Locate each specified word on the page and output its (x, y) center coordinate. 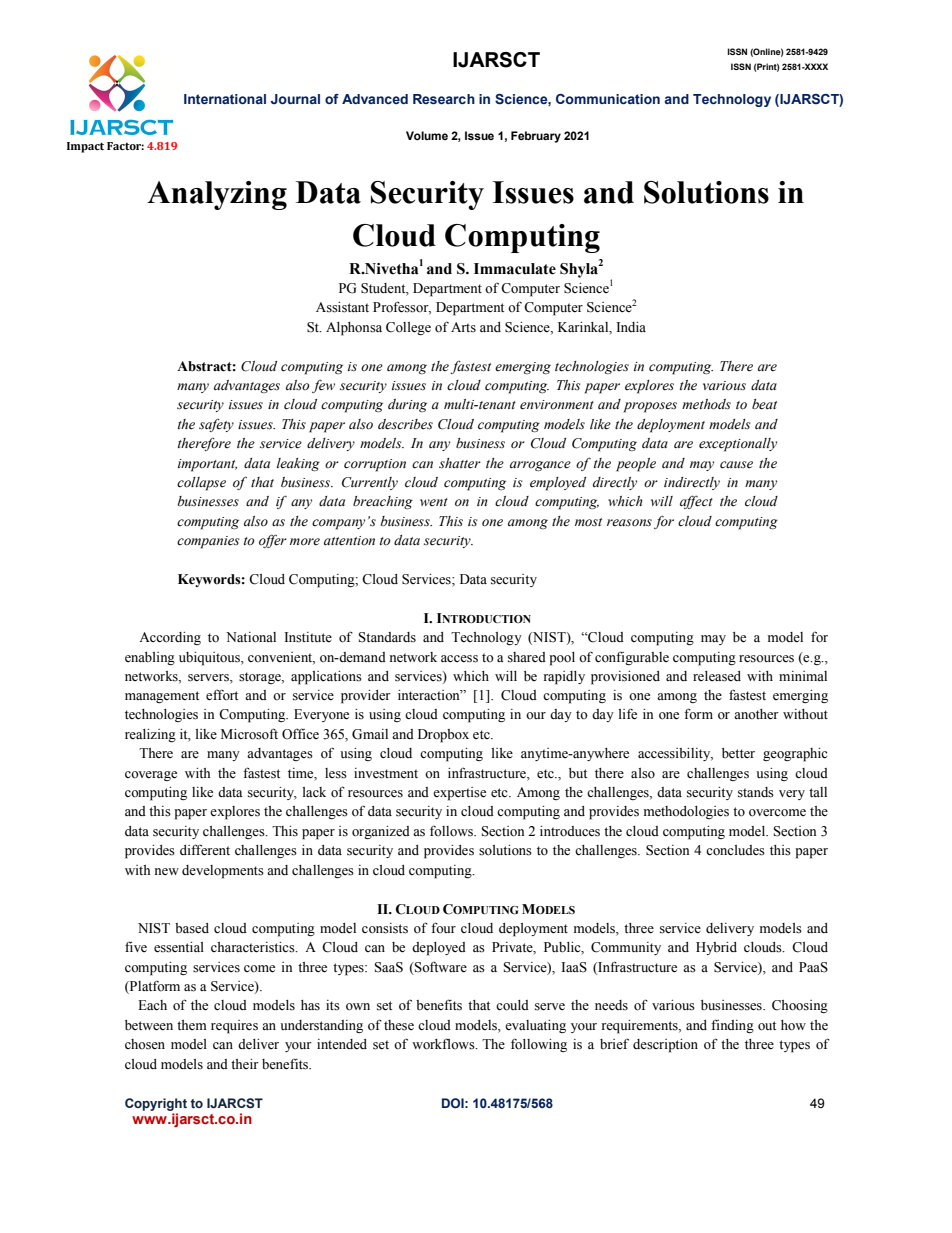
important (207, 465)
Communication (608, 99)
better (738, 753)
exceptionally (738, 445)
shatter (460, 463)
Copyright (156, 1104)
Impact (85, 147)
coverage (151, 776)
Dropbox (443, 736)
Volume (427, 135)
